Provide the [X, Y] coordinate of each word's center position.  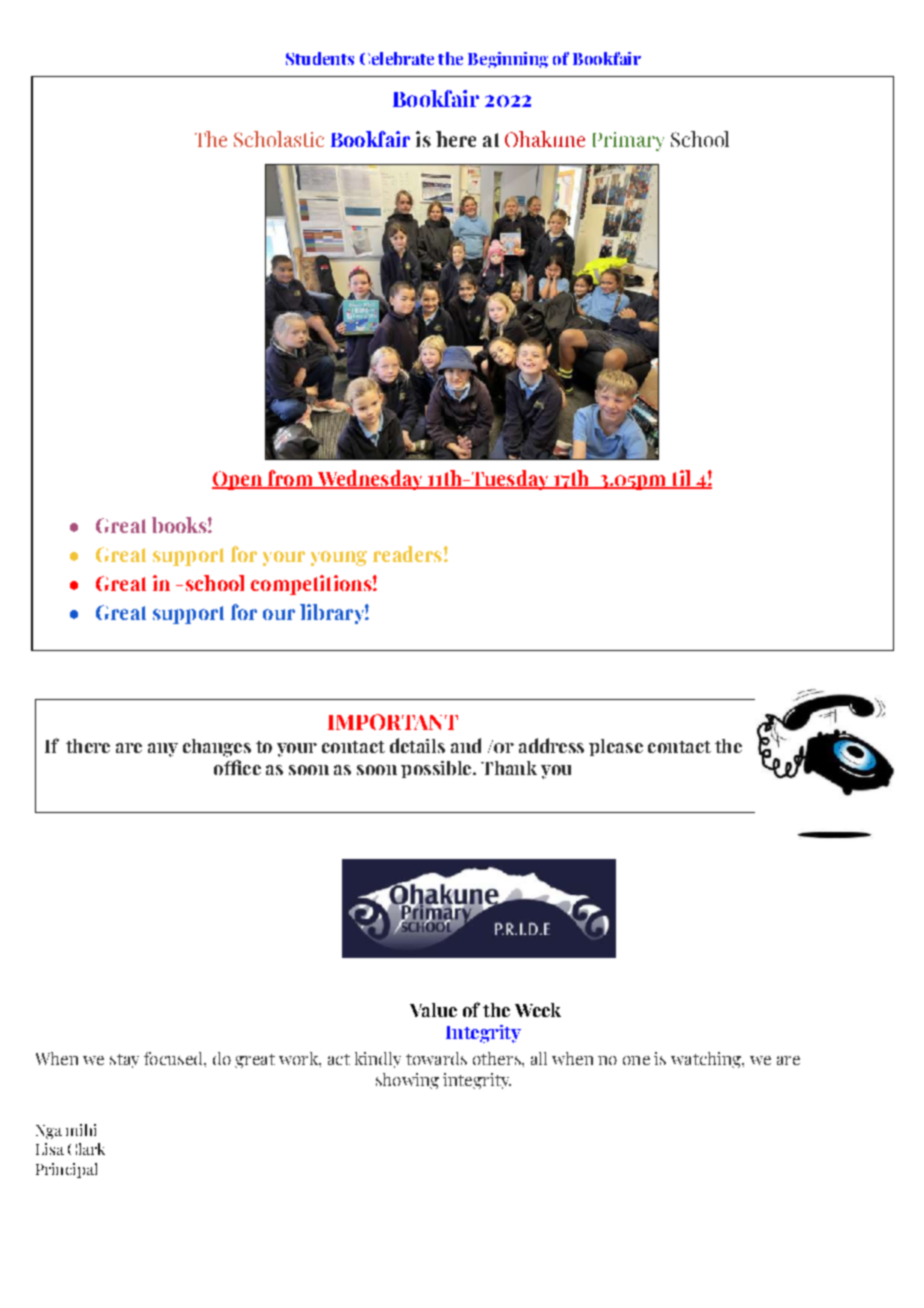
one [636, 1060]
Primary [628, 141]
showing [407, 1081]
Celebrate [397, 58]
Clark [86, 1149]
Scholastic [279, 139]
